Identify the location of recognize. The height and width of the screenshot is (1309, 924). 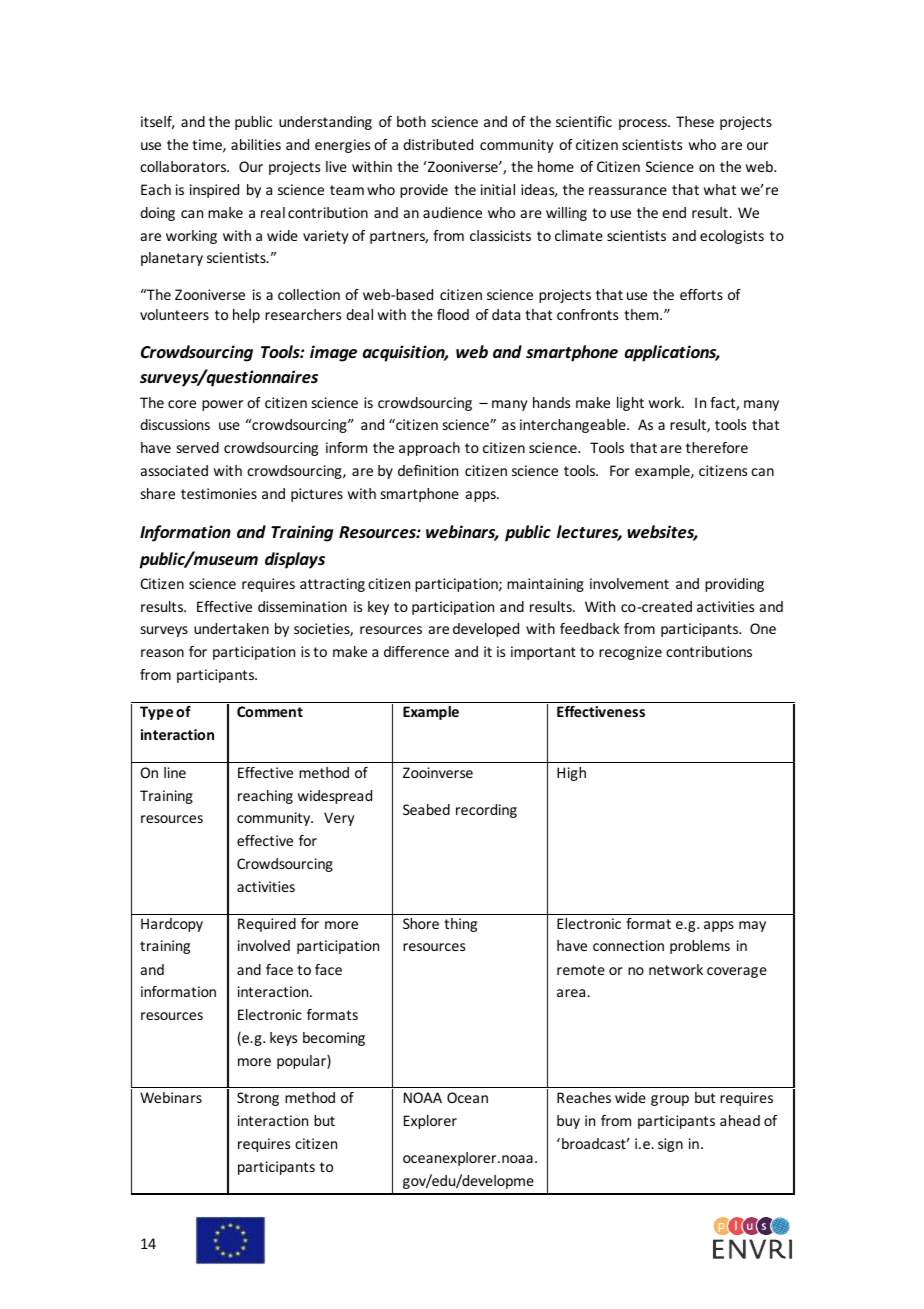
(630, 653).
